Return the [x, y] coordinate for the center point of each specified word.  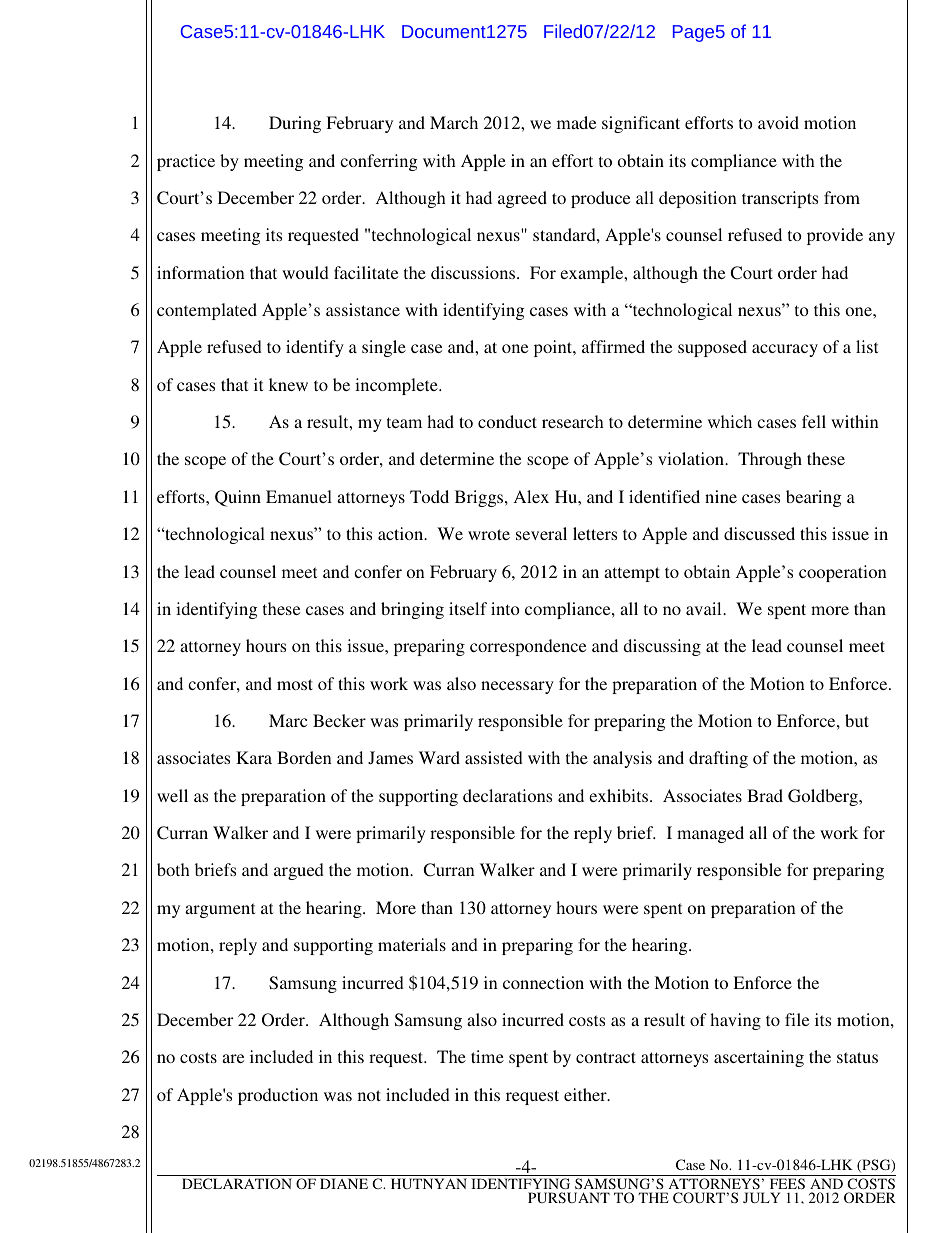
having [735, 1021]
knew [288, 384]
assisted [494, 757]
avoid [778, 122]
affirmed [613, 346]
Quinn [238, 498]
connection [543, 982]
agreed [522, 199]
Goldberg [824, 797]
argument [220, 910]
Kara [254, 757]
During [295, 124]
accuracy [785, 350]
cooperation [843, 573]
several [541, 533]
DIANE [344, 1183]
